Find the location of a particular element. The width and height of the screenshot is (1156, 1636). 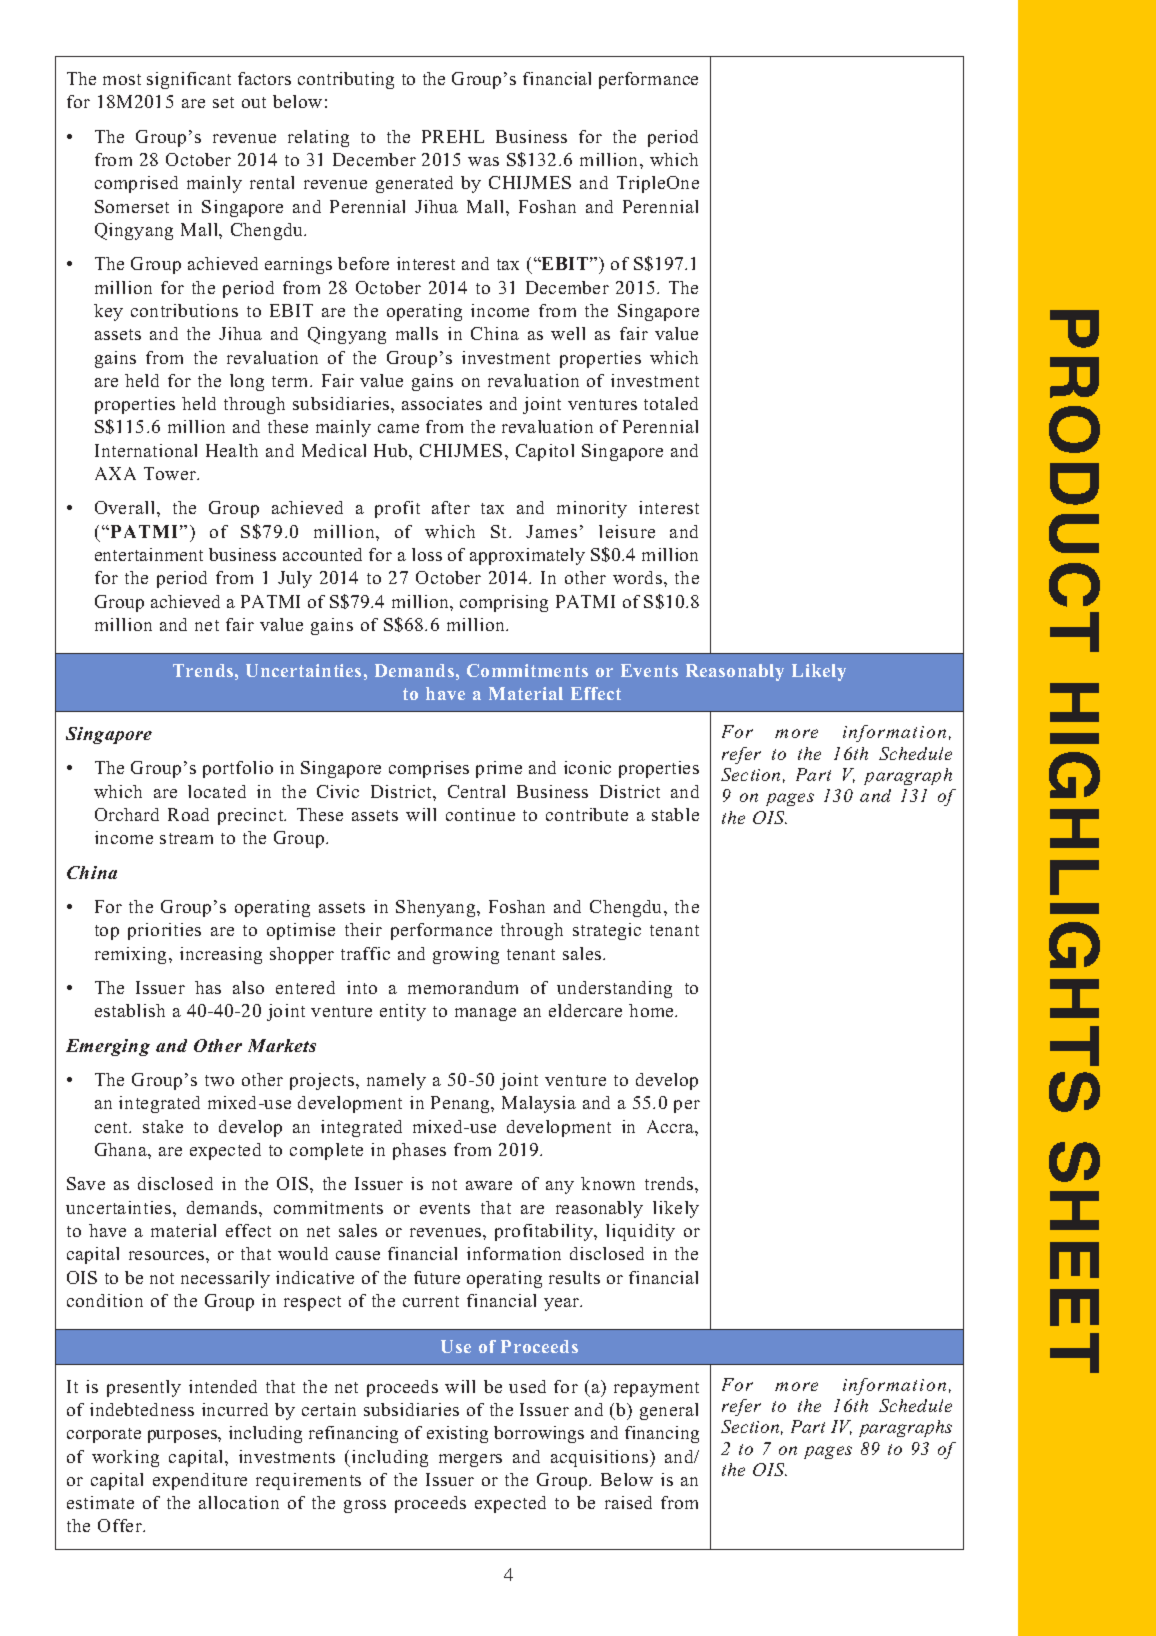

contribute is located at coordinates (587, 814).
